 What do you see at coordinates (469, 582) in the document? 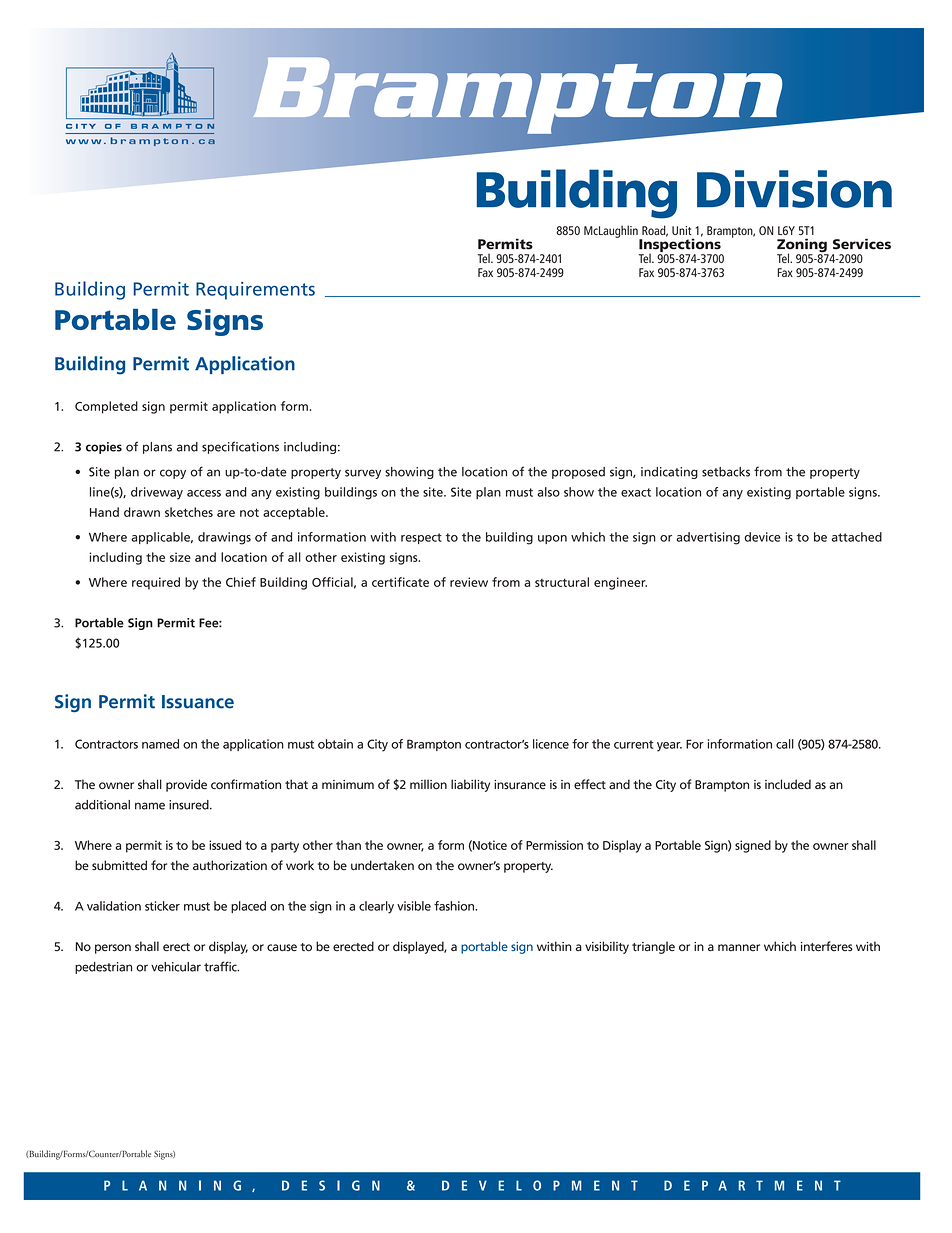
I see `review` at bounding box center [469, 582].
